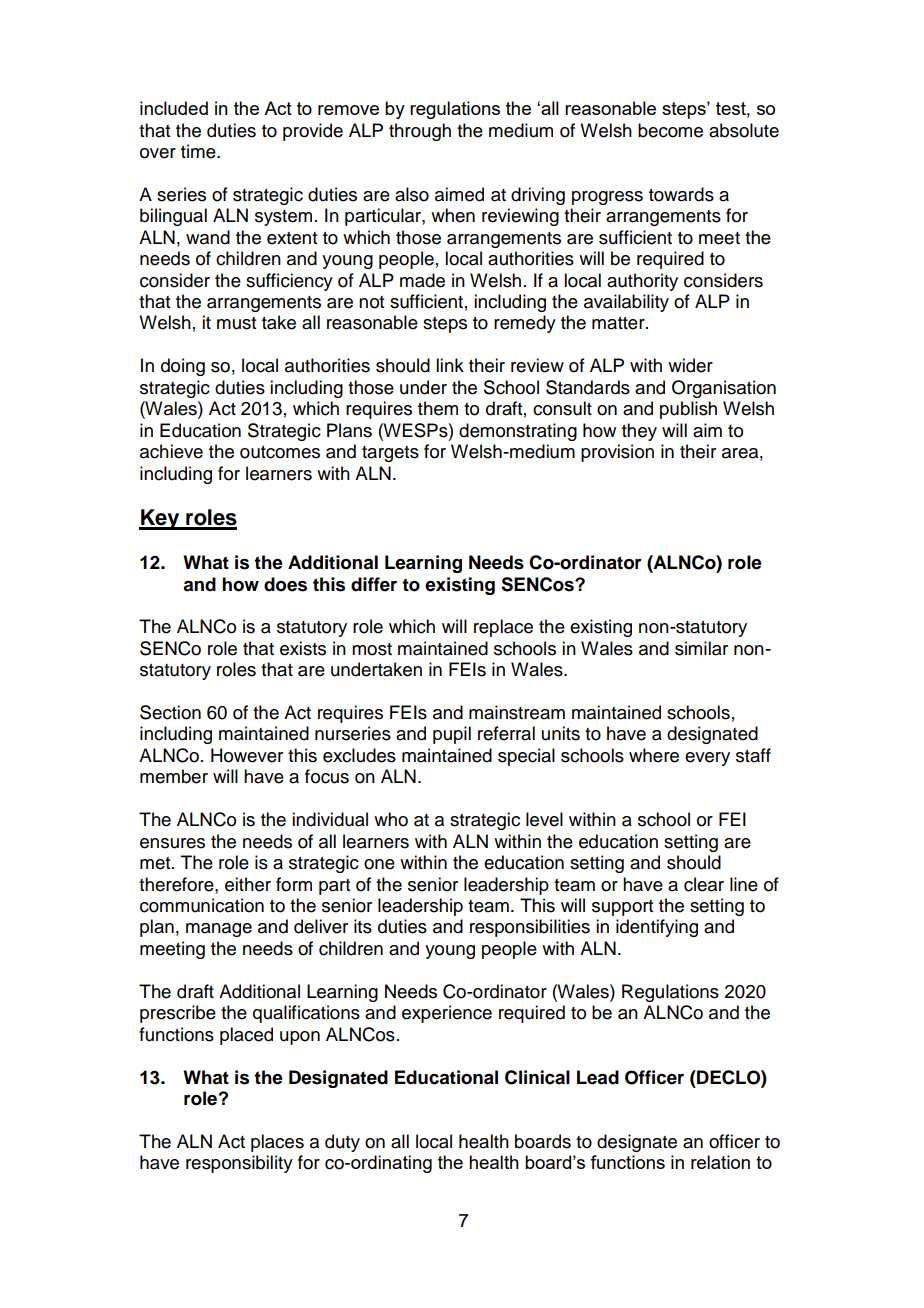 This document has height=1308, width=924. I want to click on through, so click(420, 132).
